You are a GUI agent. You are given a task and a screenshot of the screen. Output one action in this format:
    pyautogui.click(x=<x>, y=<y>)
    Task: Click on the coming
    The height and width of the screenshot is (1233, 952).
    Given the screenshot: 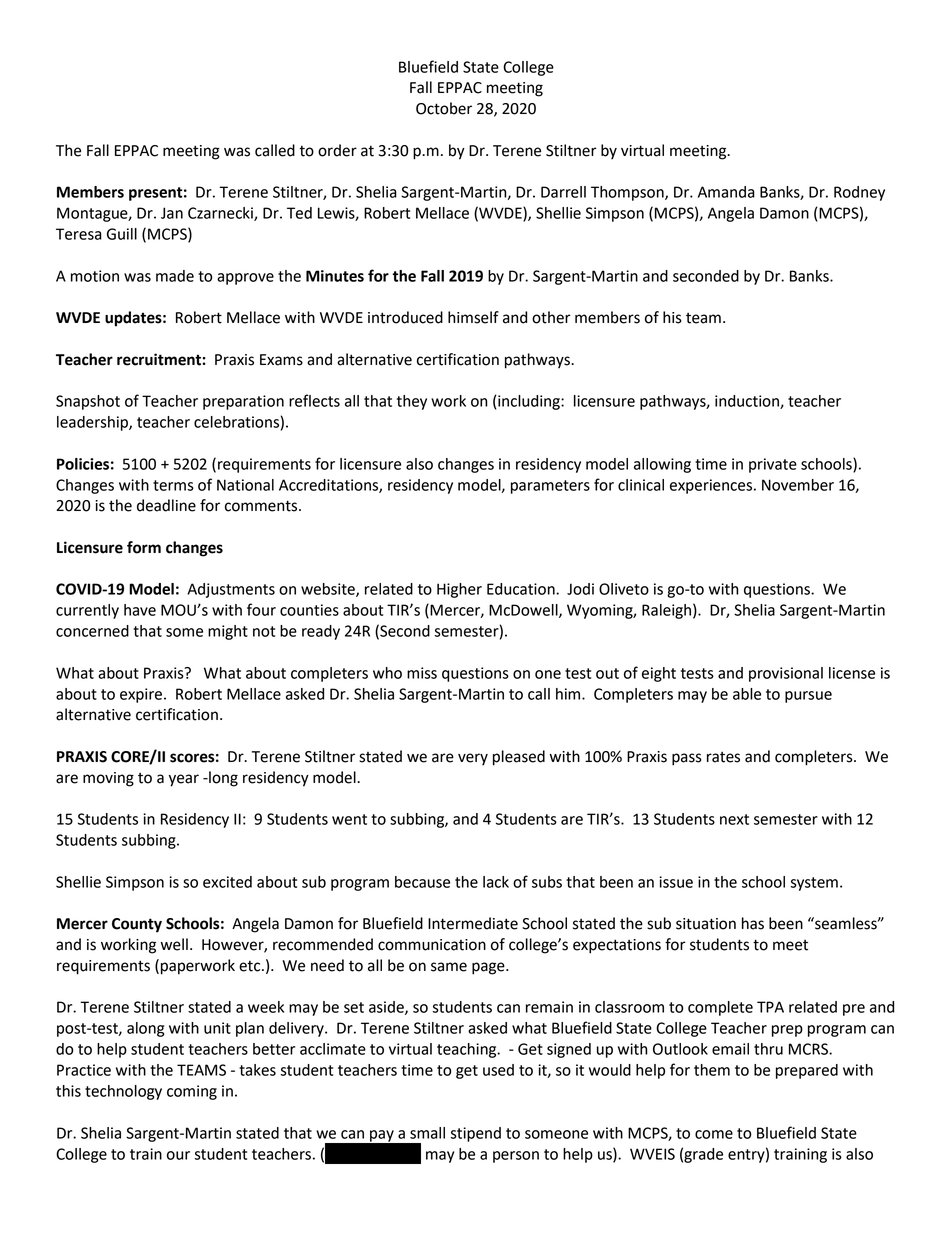 What is the action you would take?
    pyautogui.click(x=192, y=1092)
